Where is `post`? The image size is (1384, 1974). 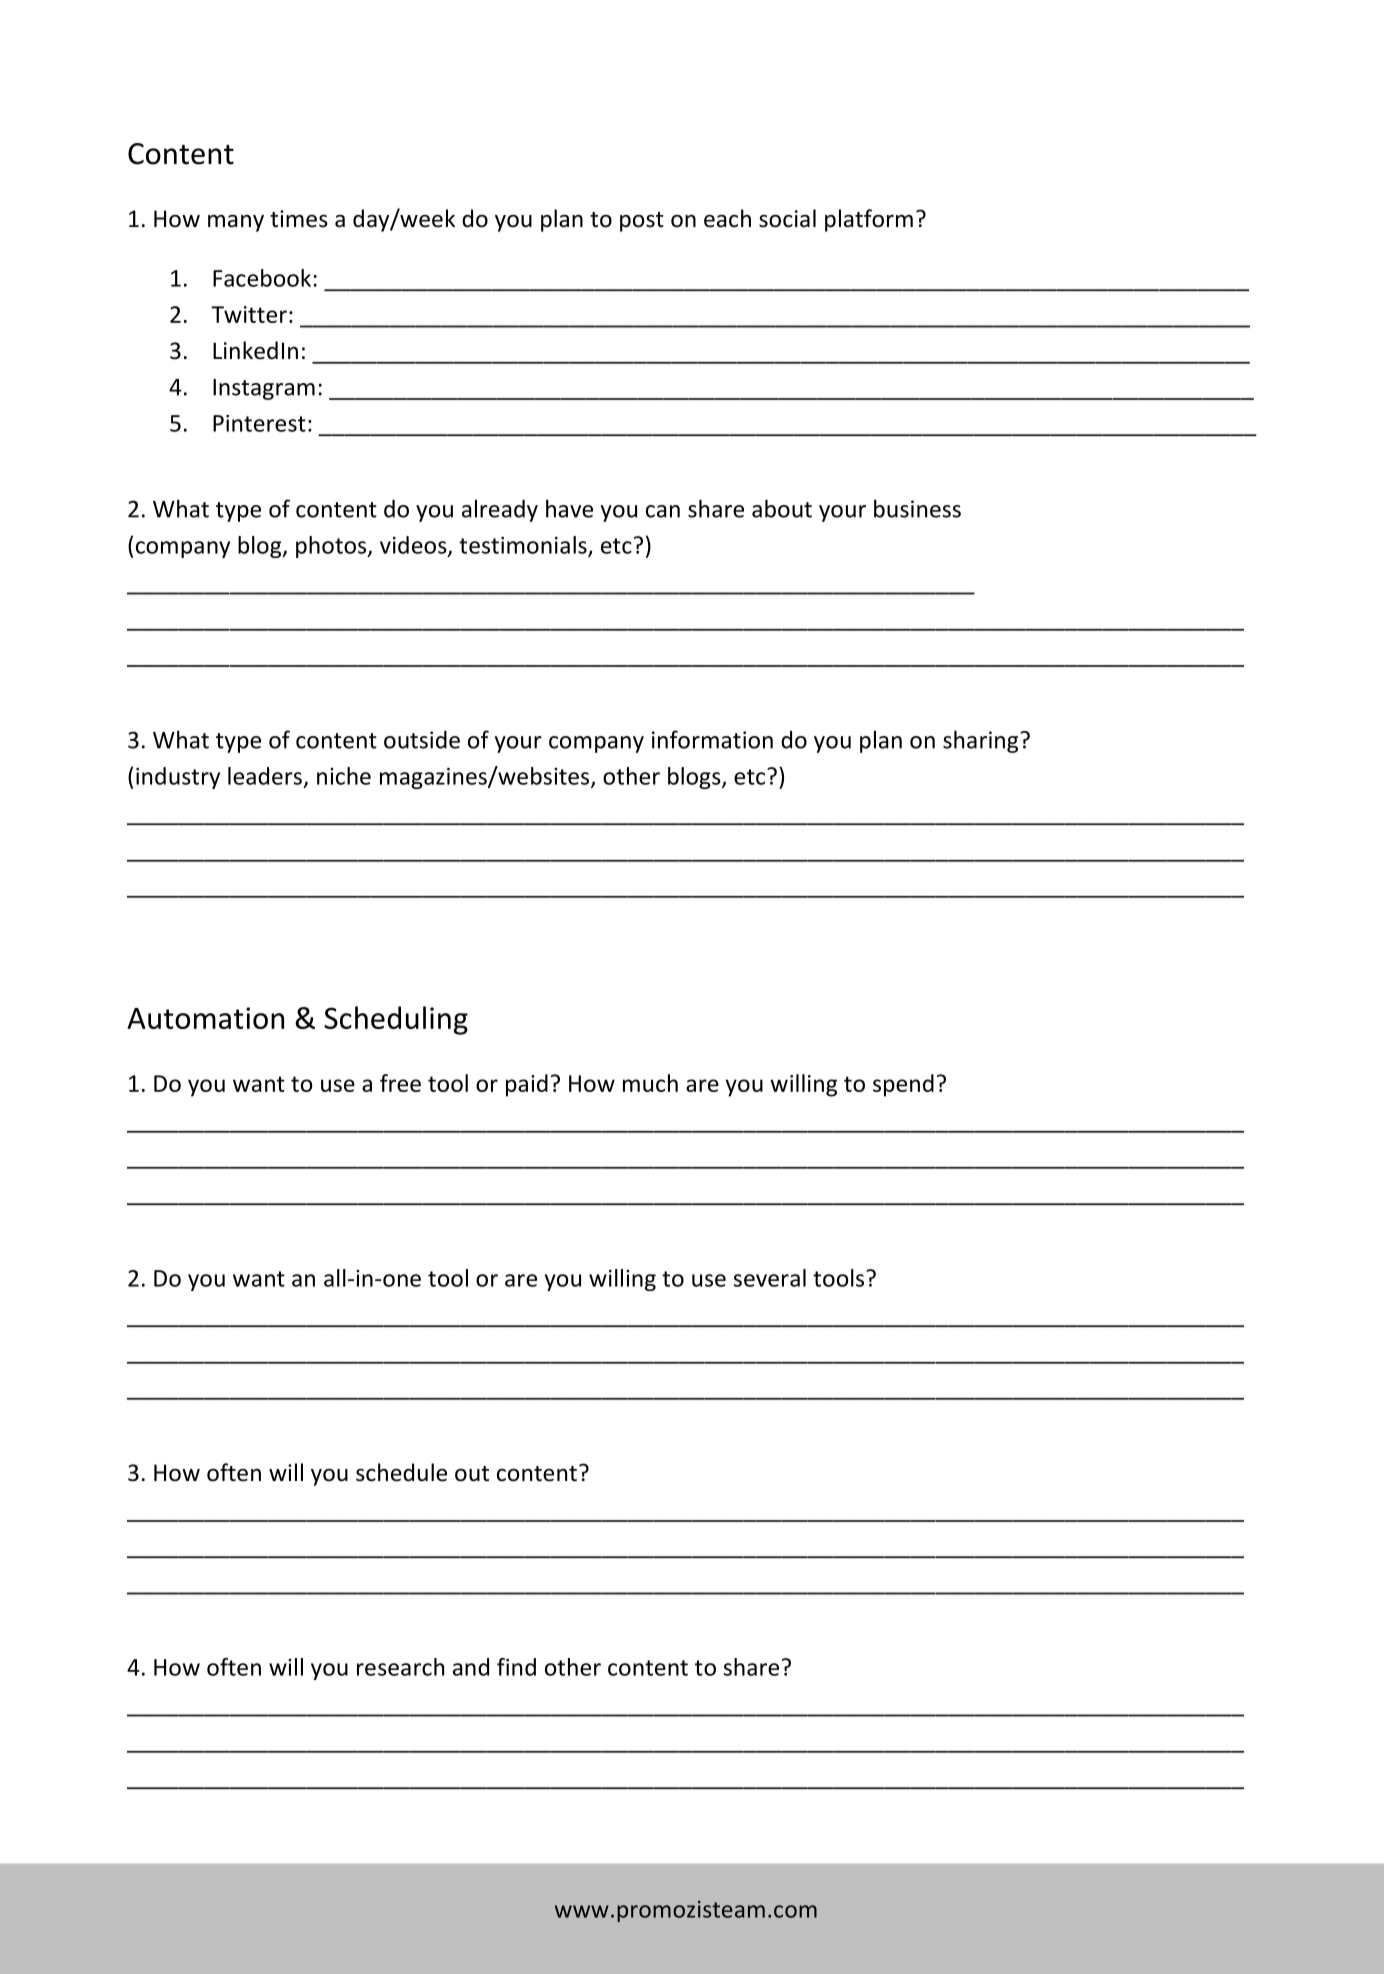
post is located at coordinates (642, 222).
